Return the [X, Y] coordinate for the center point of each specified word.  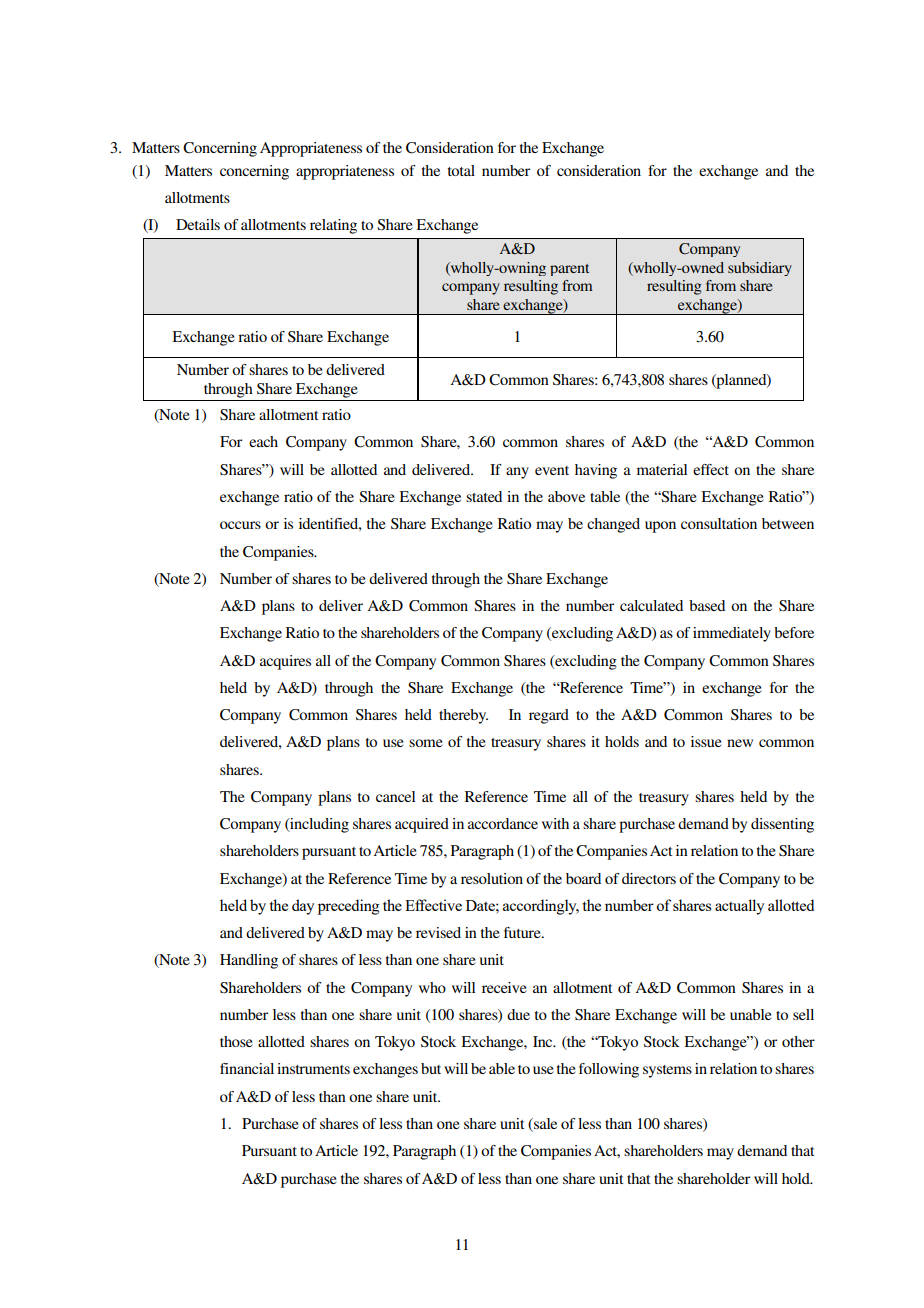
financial [247, 1068]
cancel [395, 796]
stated [484, 496]
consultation [719, 523]
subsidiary [760, 269]
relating [333, 226]
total [461, 170]
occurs [240, 525]
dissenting [782, 825]
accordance [503, 823]
